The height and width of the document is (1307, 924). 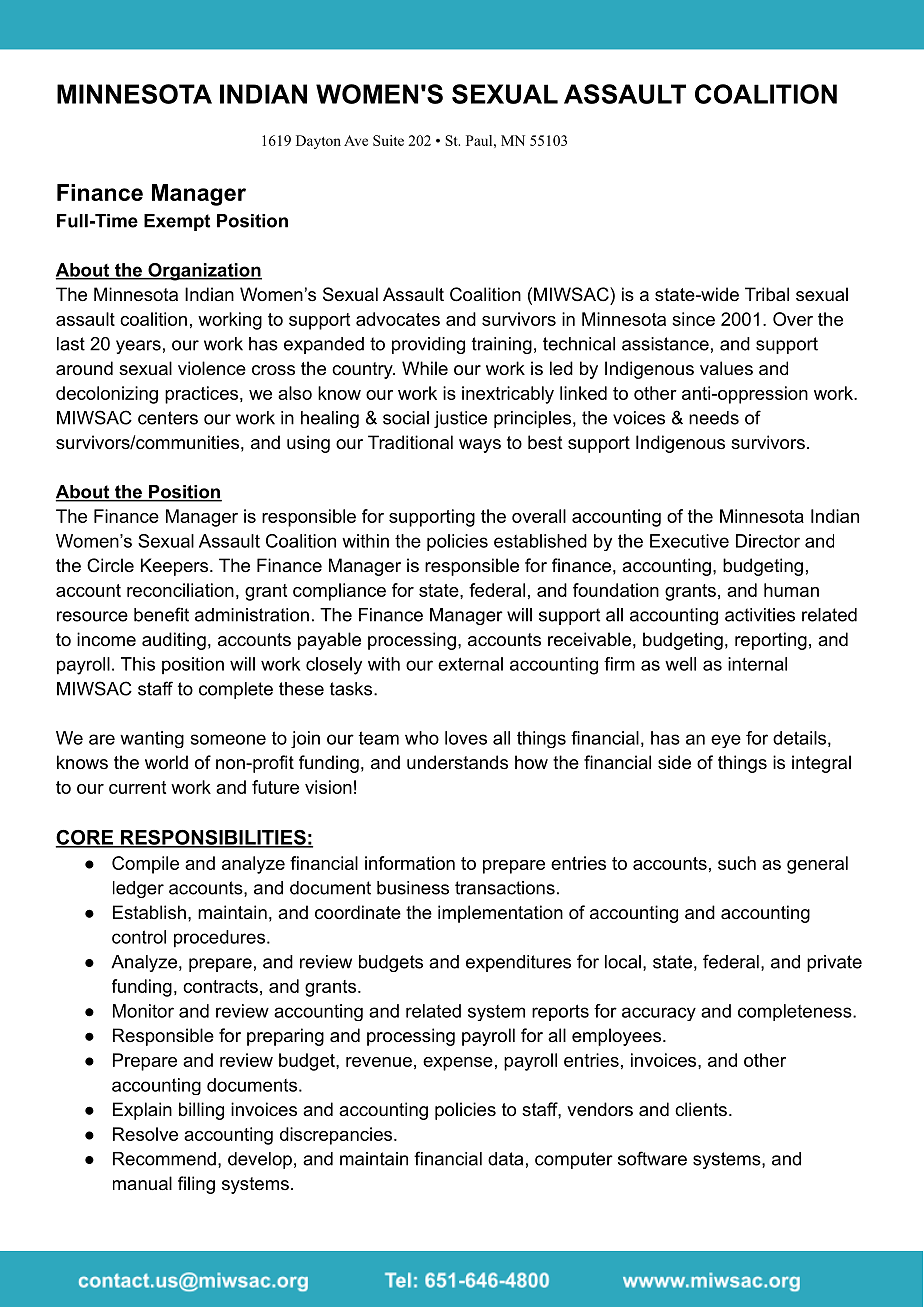 What do you see at coordinates (500, 914) in the document?
I see `implementation` at bounding box center [500, 914].
